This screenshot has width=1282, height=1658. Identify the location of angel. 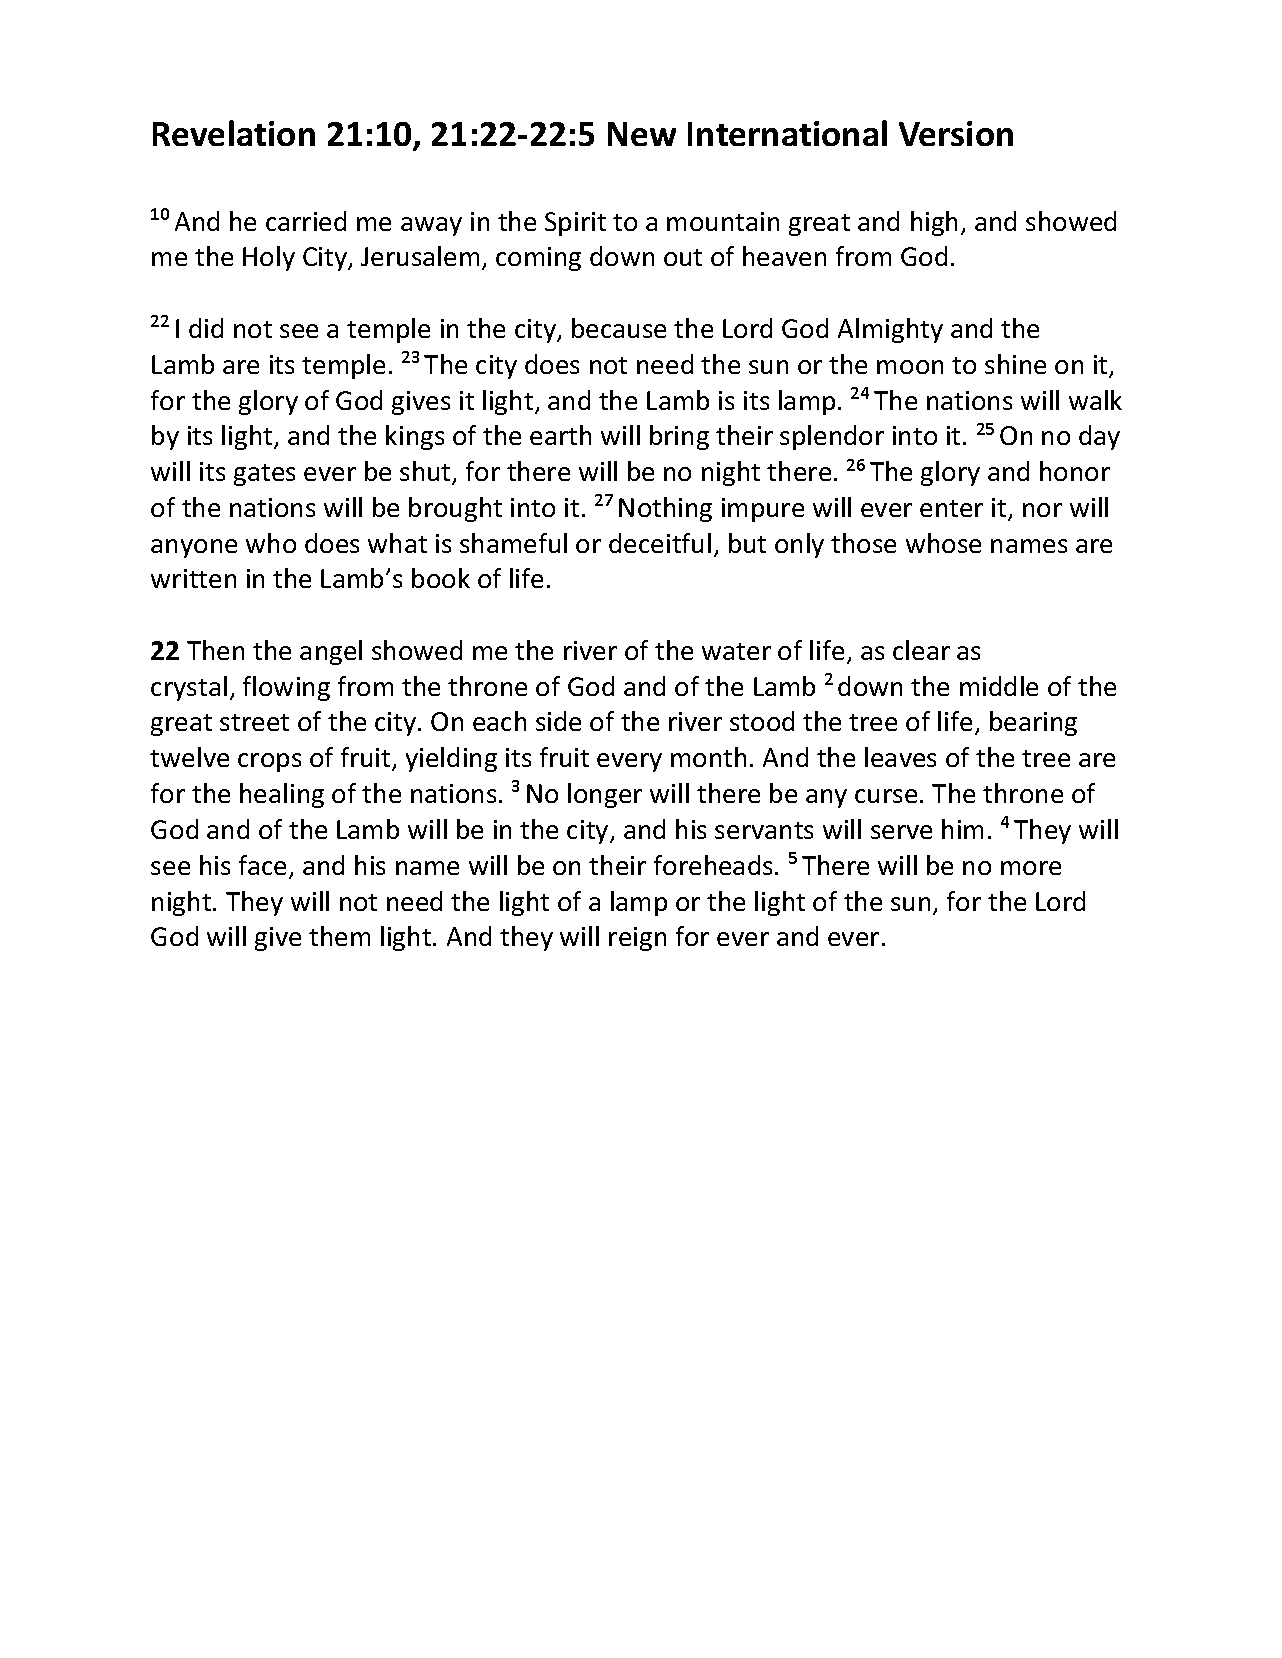
(331, 652).
